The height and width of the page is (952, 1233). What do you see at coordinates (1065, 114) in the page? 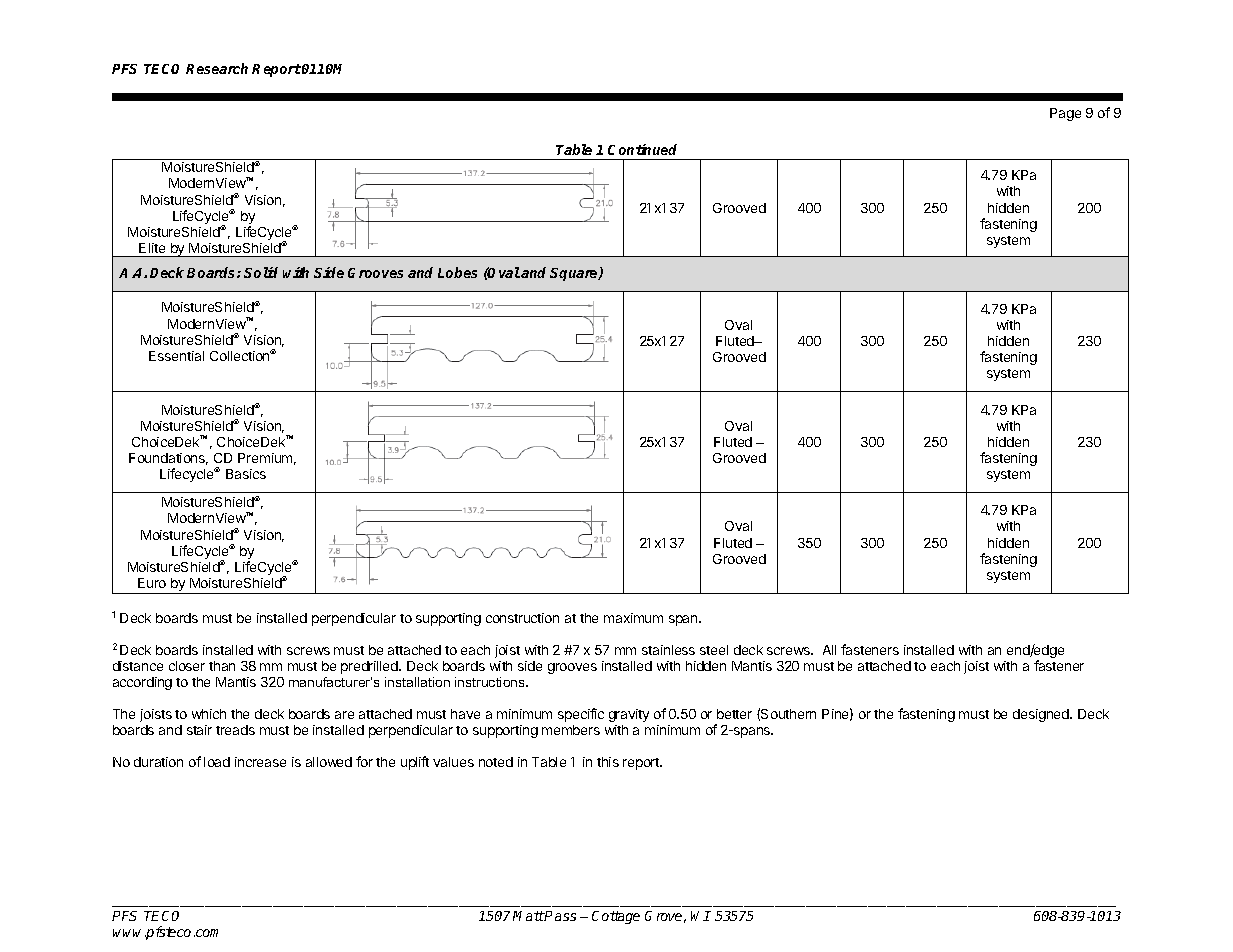
I see `Page` at bounding box center [1065, 114].
